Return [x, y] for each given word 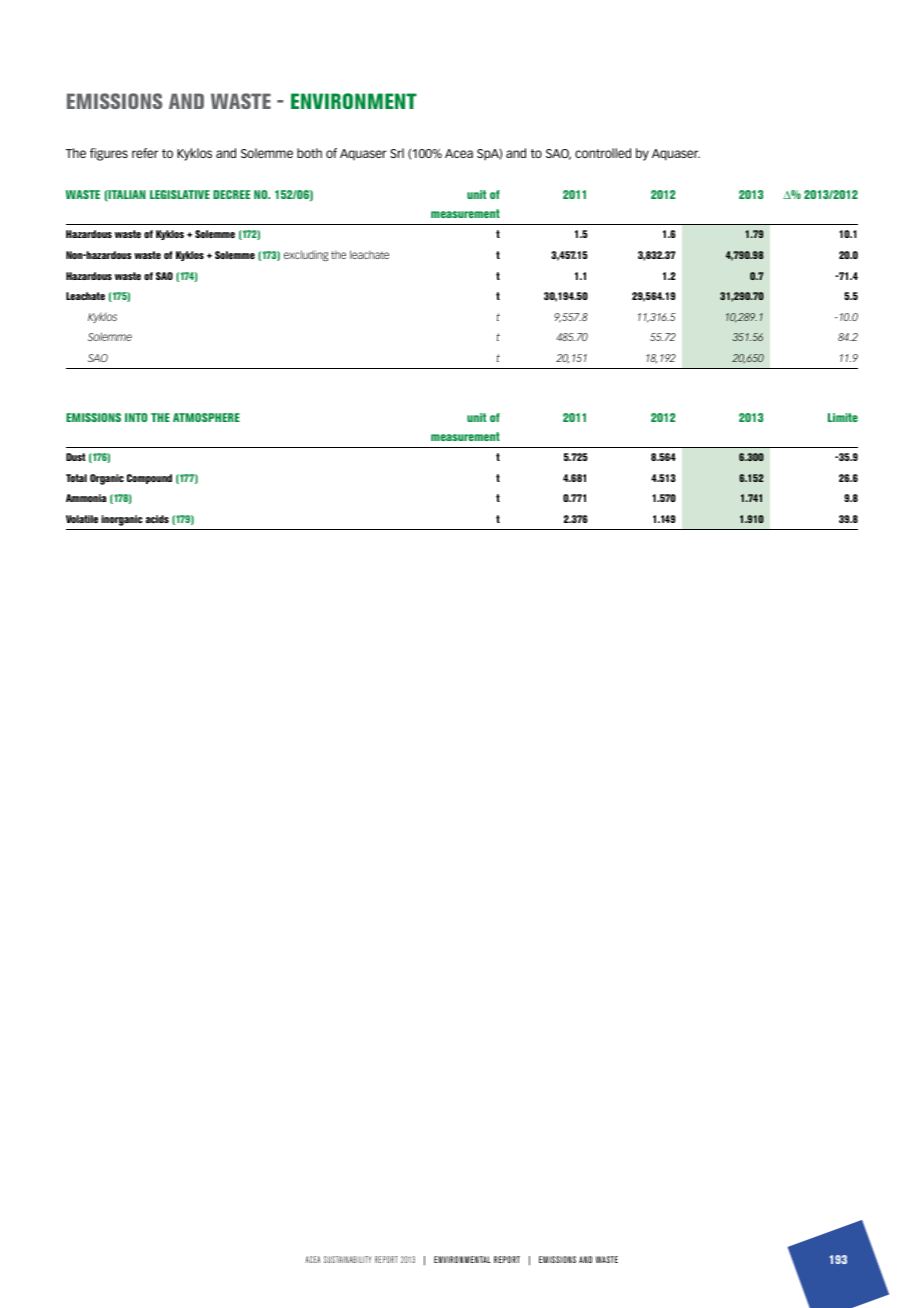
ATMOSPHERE [206, 417]
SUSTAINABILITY [348, 1259]
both [309, 153]
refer [145, 153]
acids [157, 519]
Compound [149, 479]
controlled [603, 153]
